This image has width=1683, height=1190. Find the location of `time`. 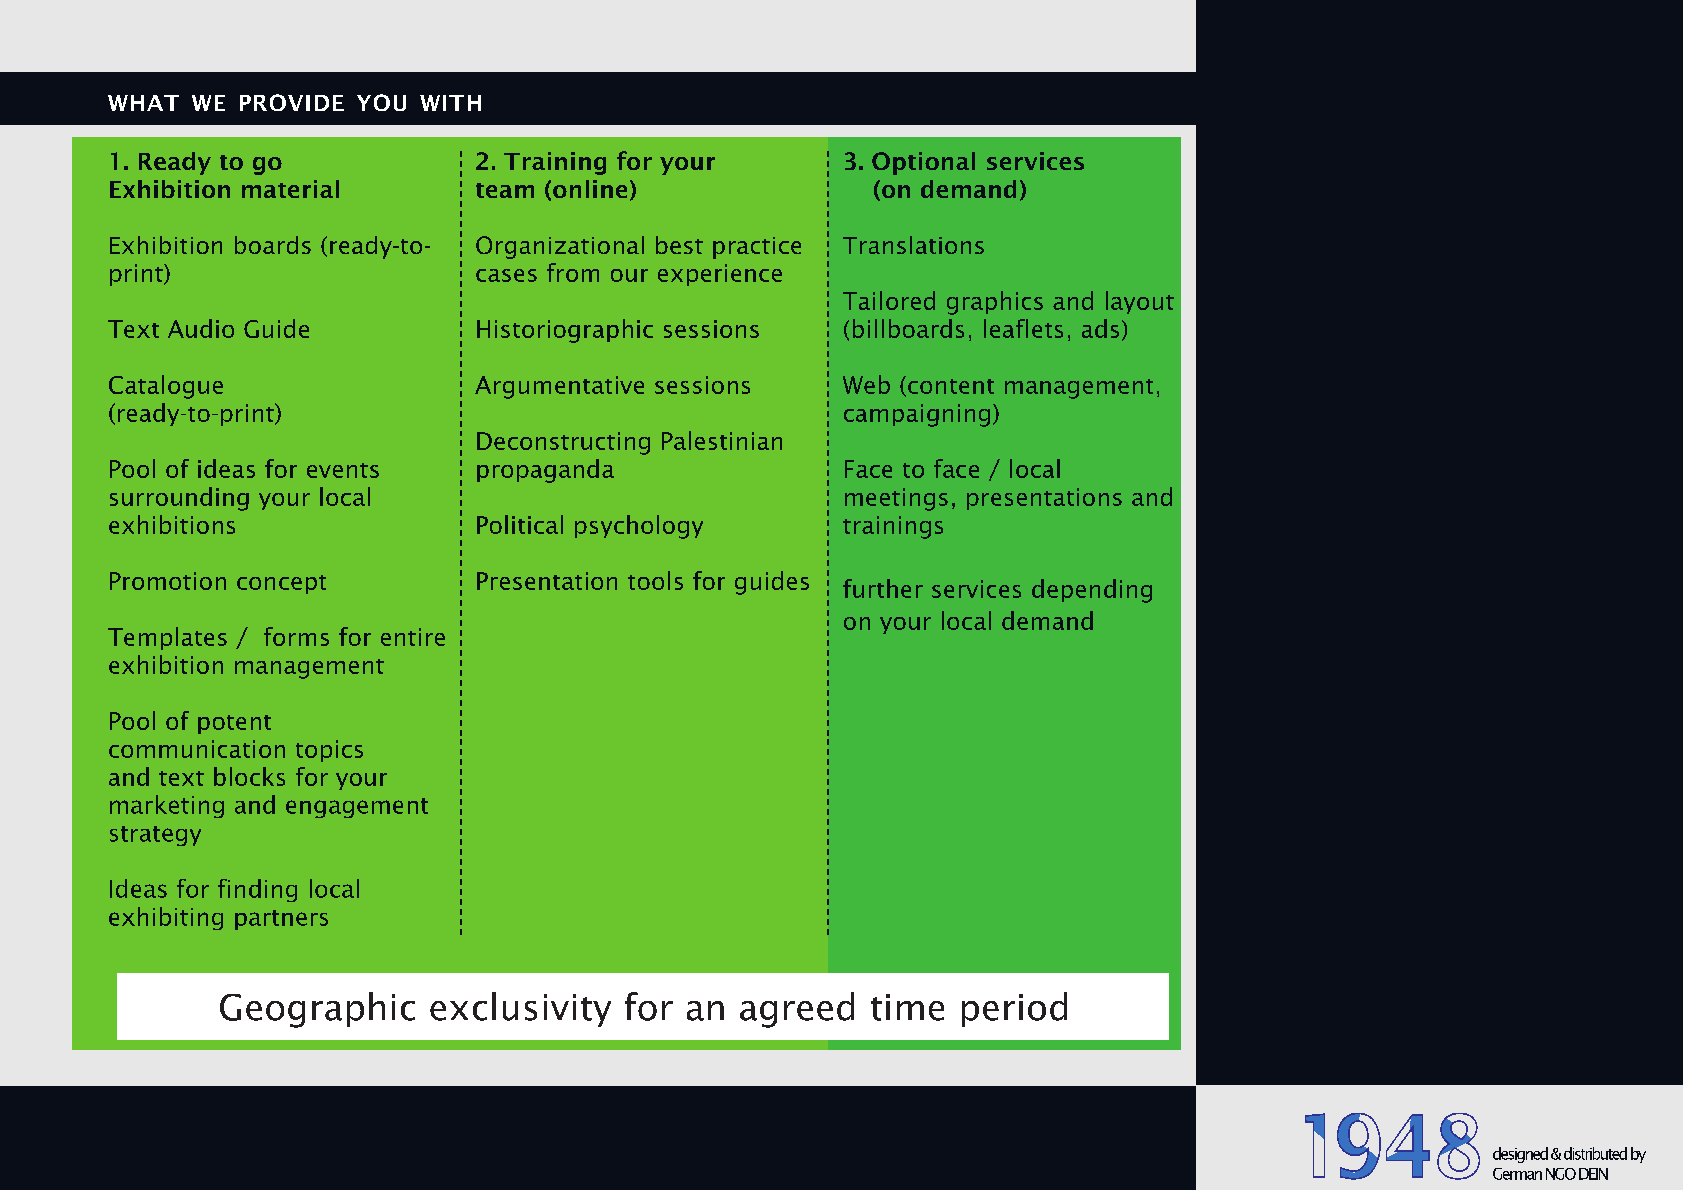

time is located at coordinates (907, 1007).
